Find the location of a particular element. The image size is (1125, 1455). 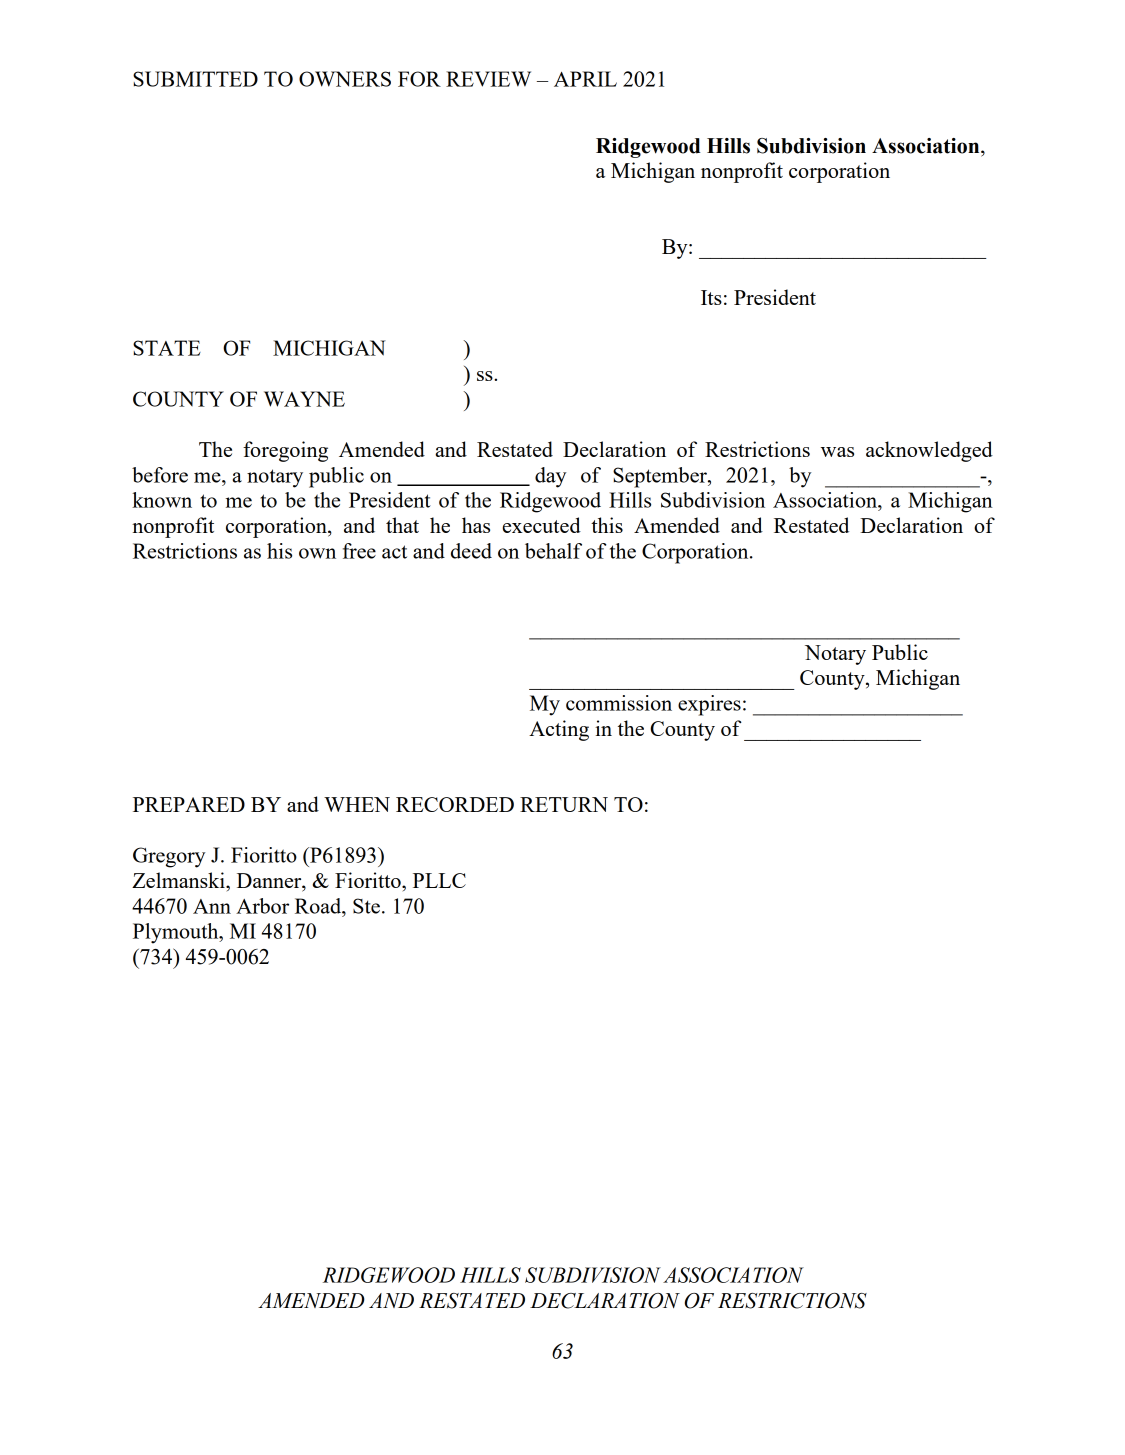

was is located at coordinates (837, 452).
